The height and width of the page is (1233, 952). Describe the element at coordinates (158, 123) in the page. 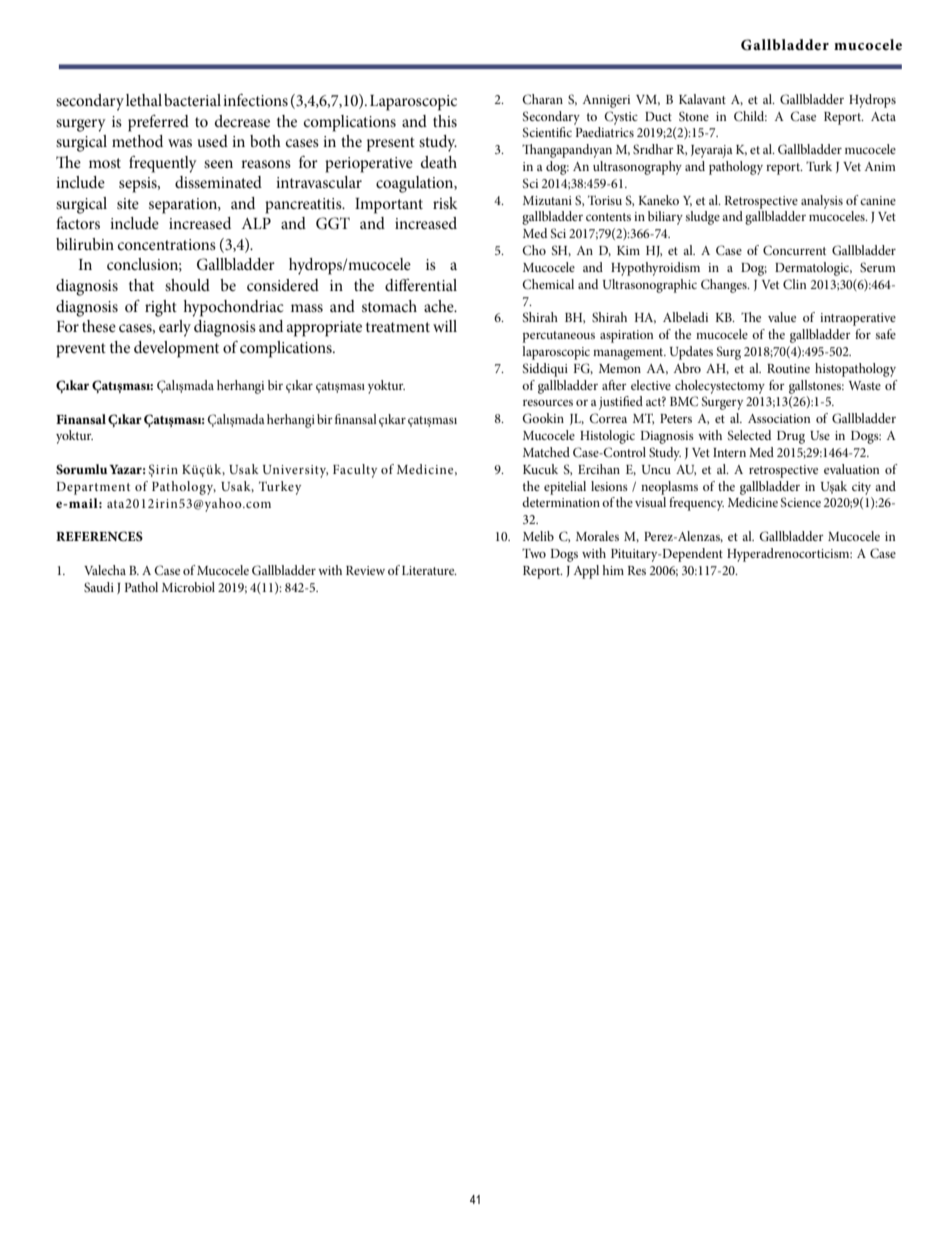

I see `preferred` at that location.
